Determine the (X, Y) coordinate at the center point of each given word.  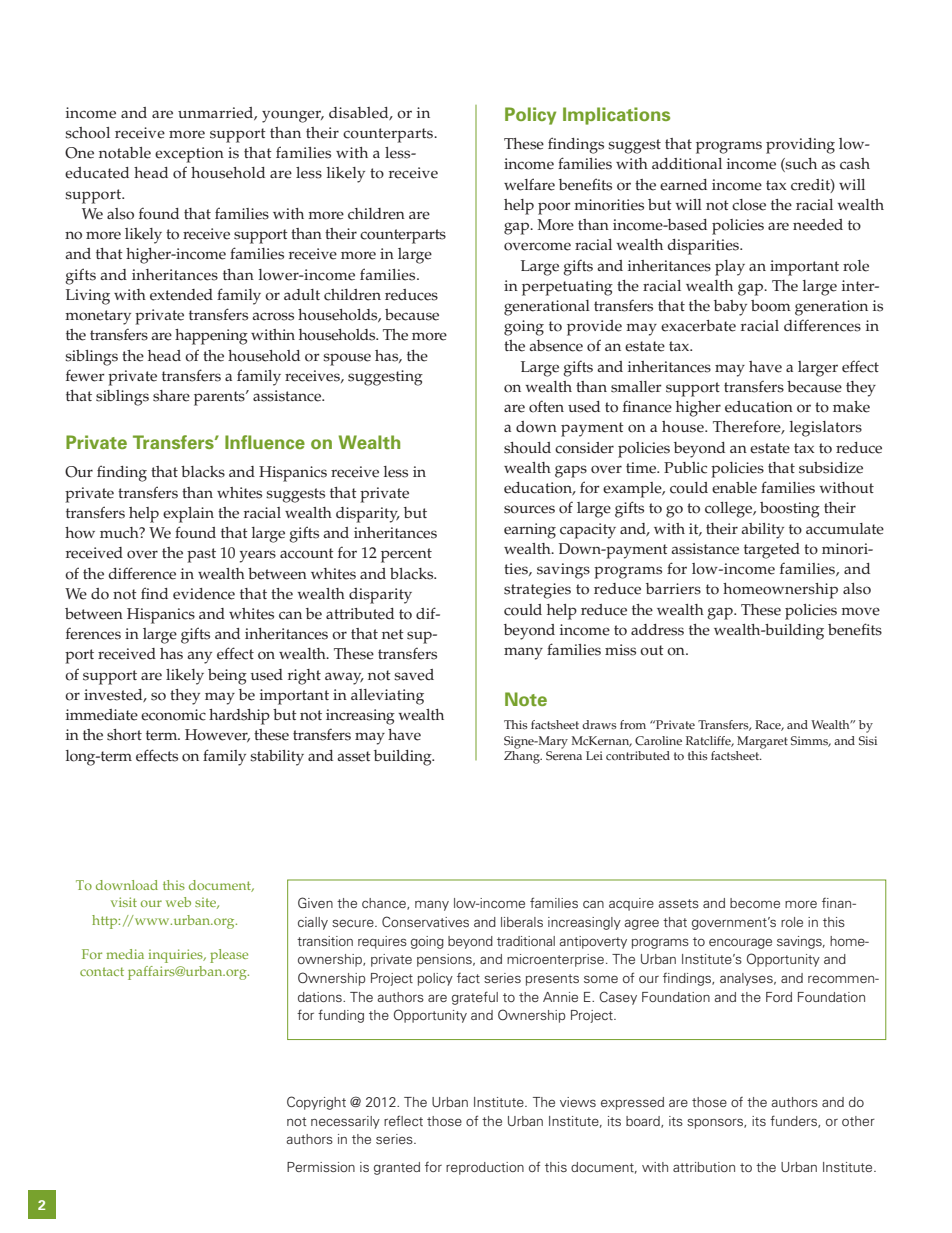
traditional (526, 941)
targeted (772, 551)
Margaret (762, 742)
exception (189, 155)
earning (530, 531)
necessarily (345, 1122)
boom (771, 306)
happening (211, 337)
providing (800, 146)
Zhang (523, 756)
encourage (740, 943)
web (178, 902)
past (201, 555)
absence (556, 346)
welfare (529, 184)
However (217, 735)
